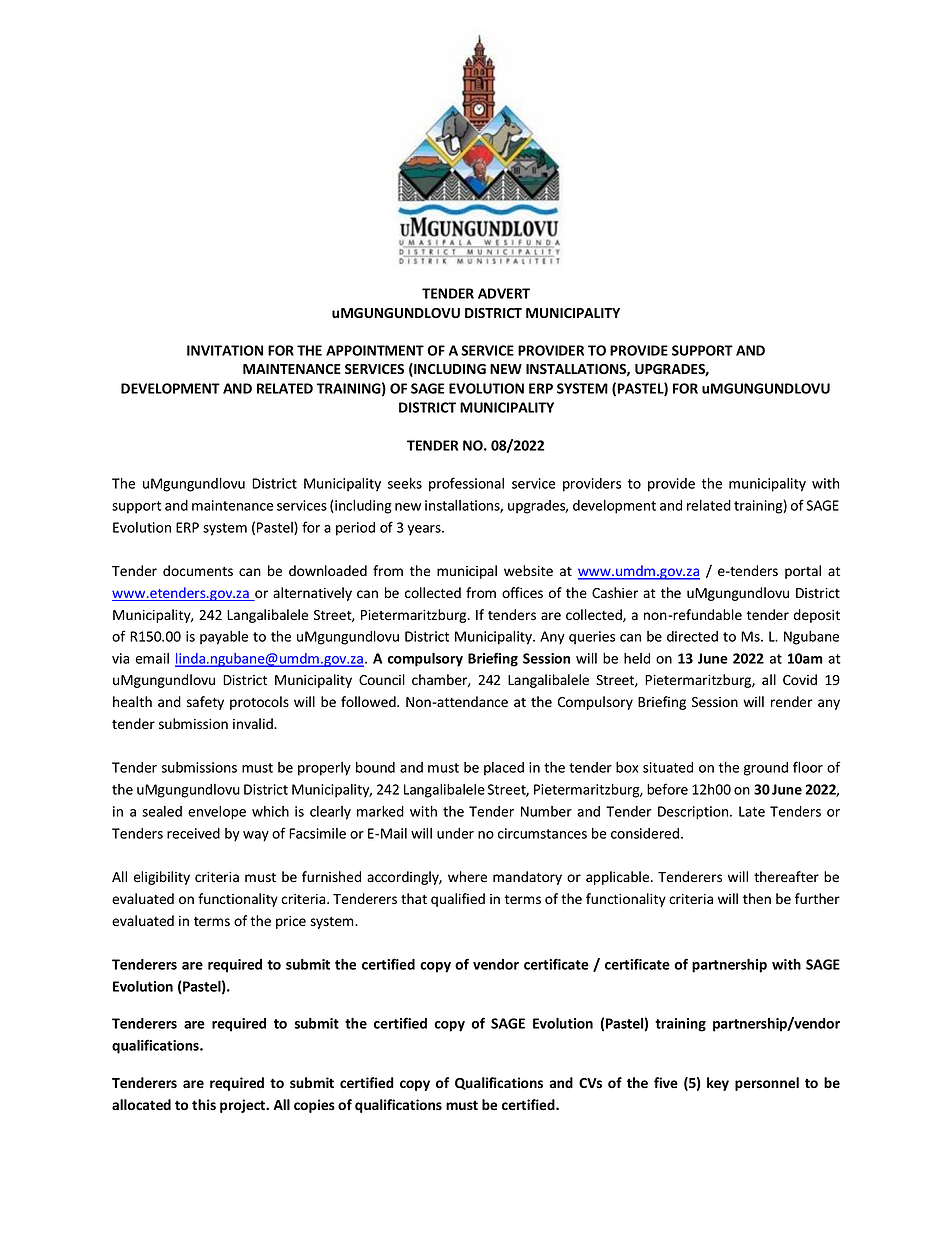 This image has width=952, height=1233. I want to click on ADVERT, so click(504, 293).
